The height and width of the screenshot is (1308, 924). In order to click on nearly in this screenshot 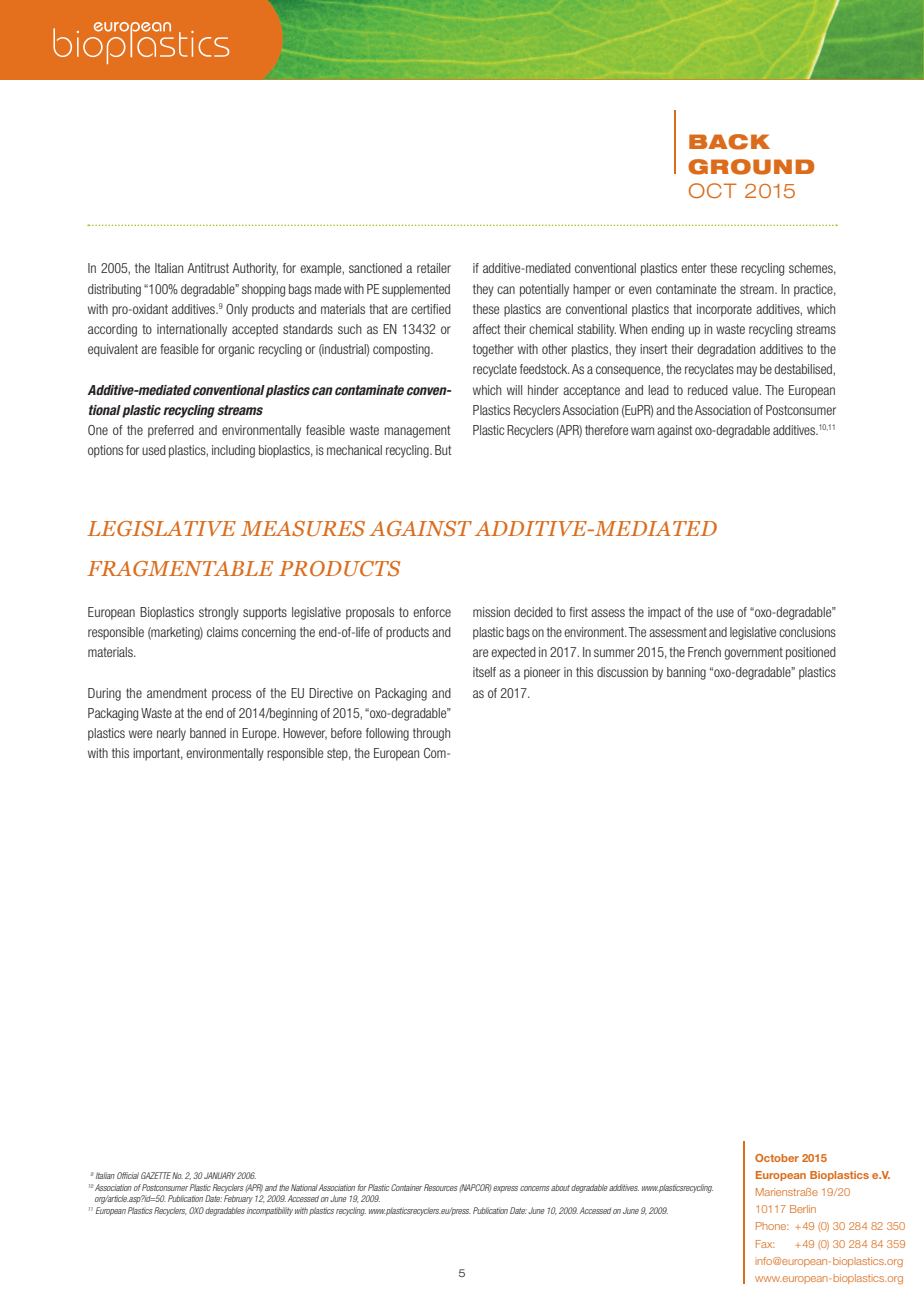, I will do `click(171, 734)`.
